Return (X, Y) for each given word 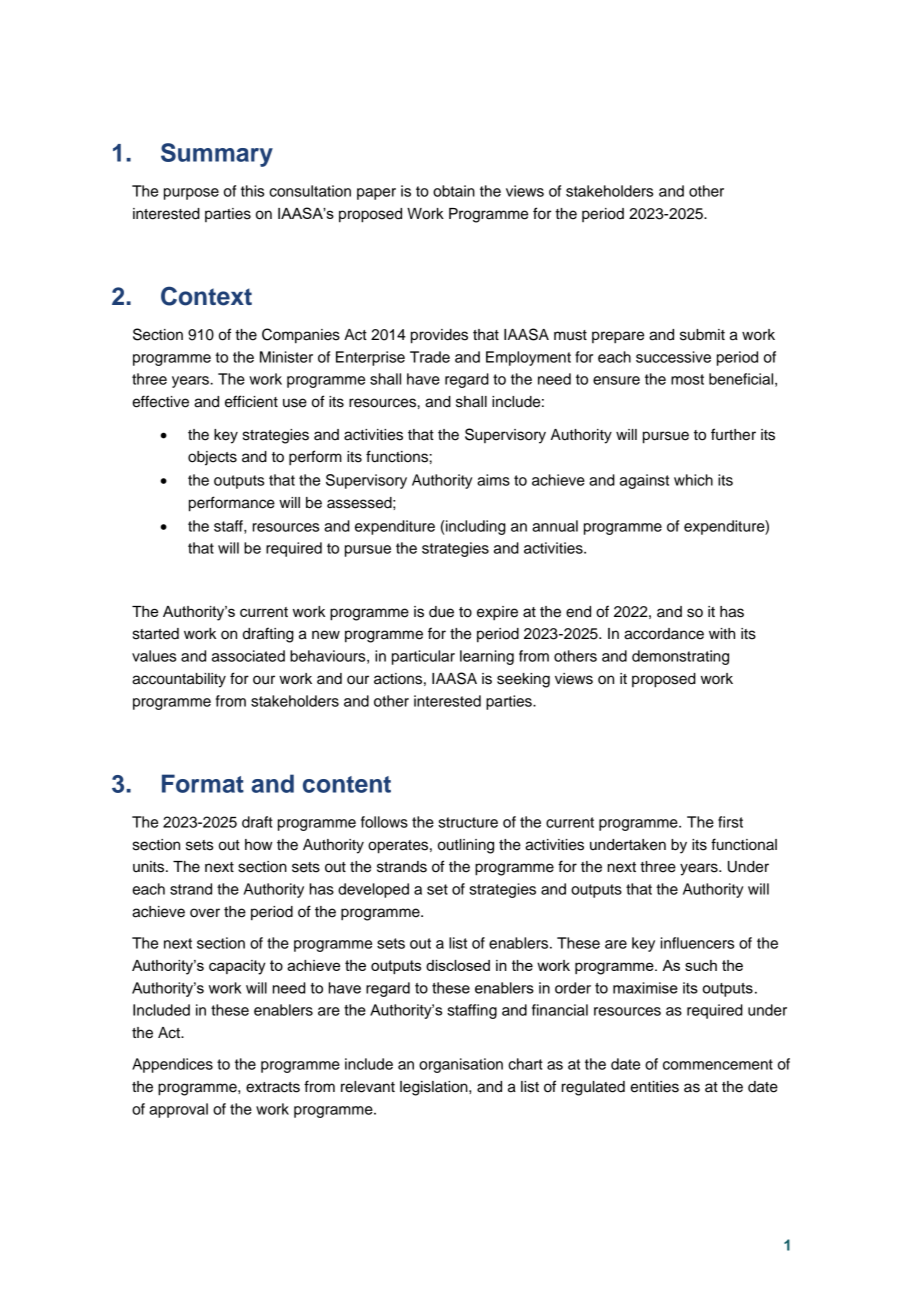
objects (212, 458)
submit (702, 335)
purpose (191, 194)
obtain (454, 191)
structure (468, 822)
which (693, 480)
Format (203, 783)
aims (493, 480)
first (730, 822)
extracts (273, 1087)
